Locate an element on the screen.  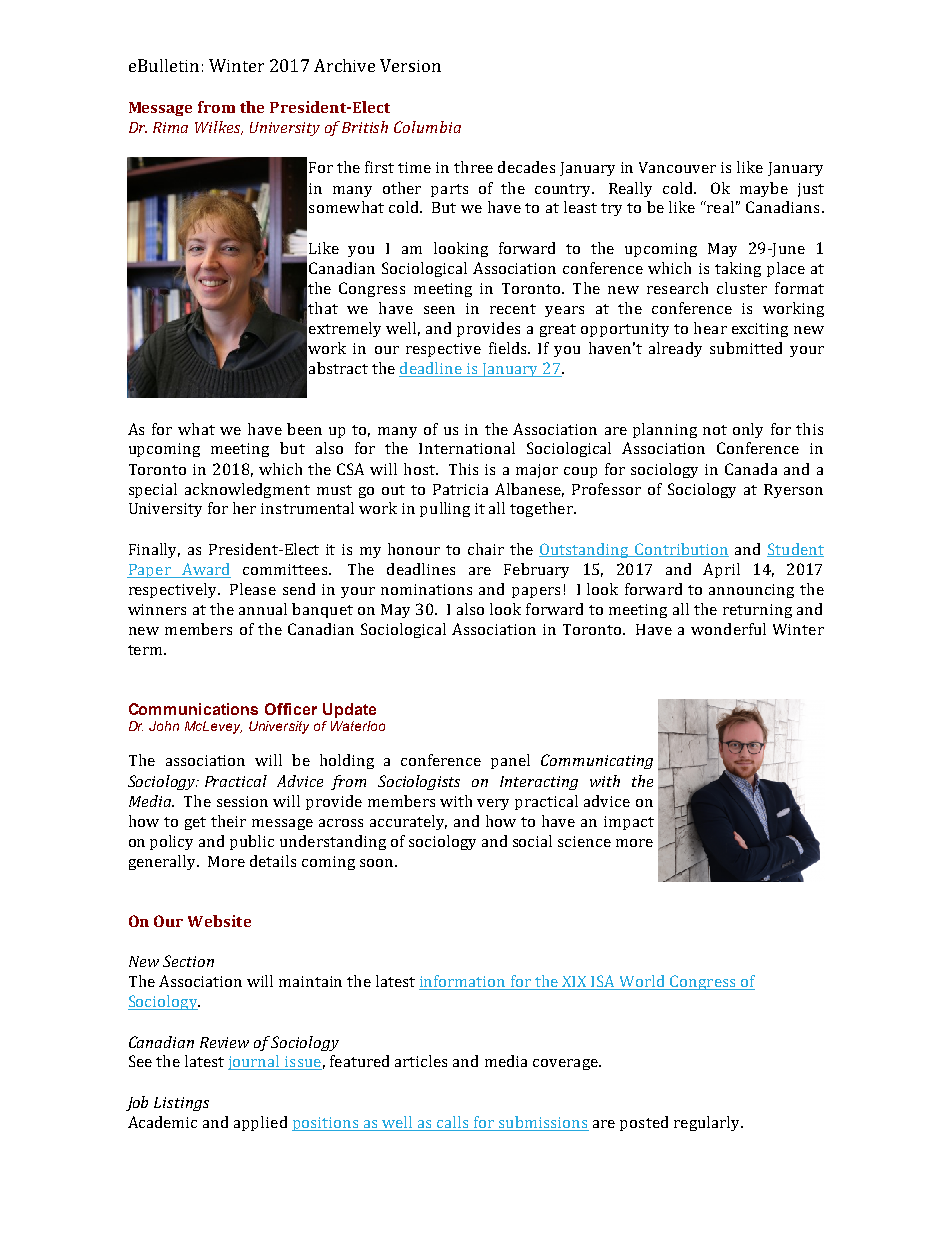
Columbia is located at coordinates (427, 127).
